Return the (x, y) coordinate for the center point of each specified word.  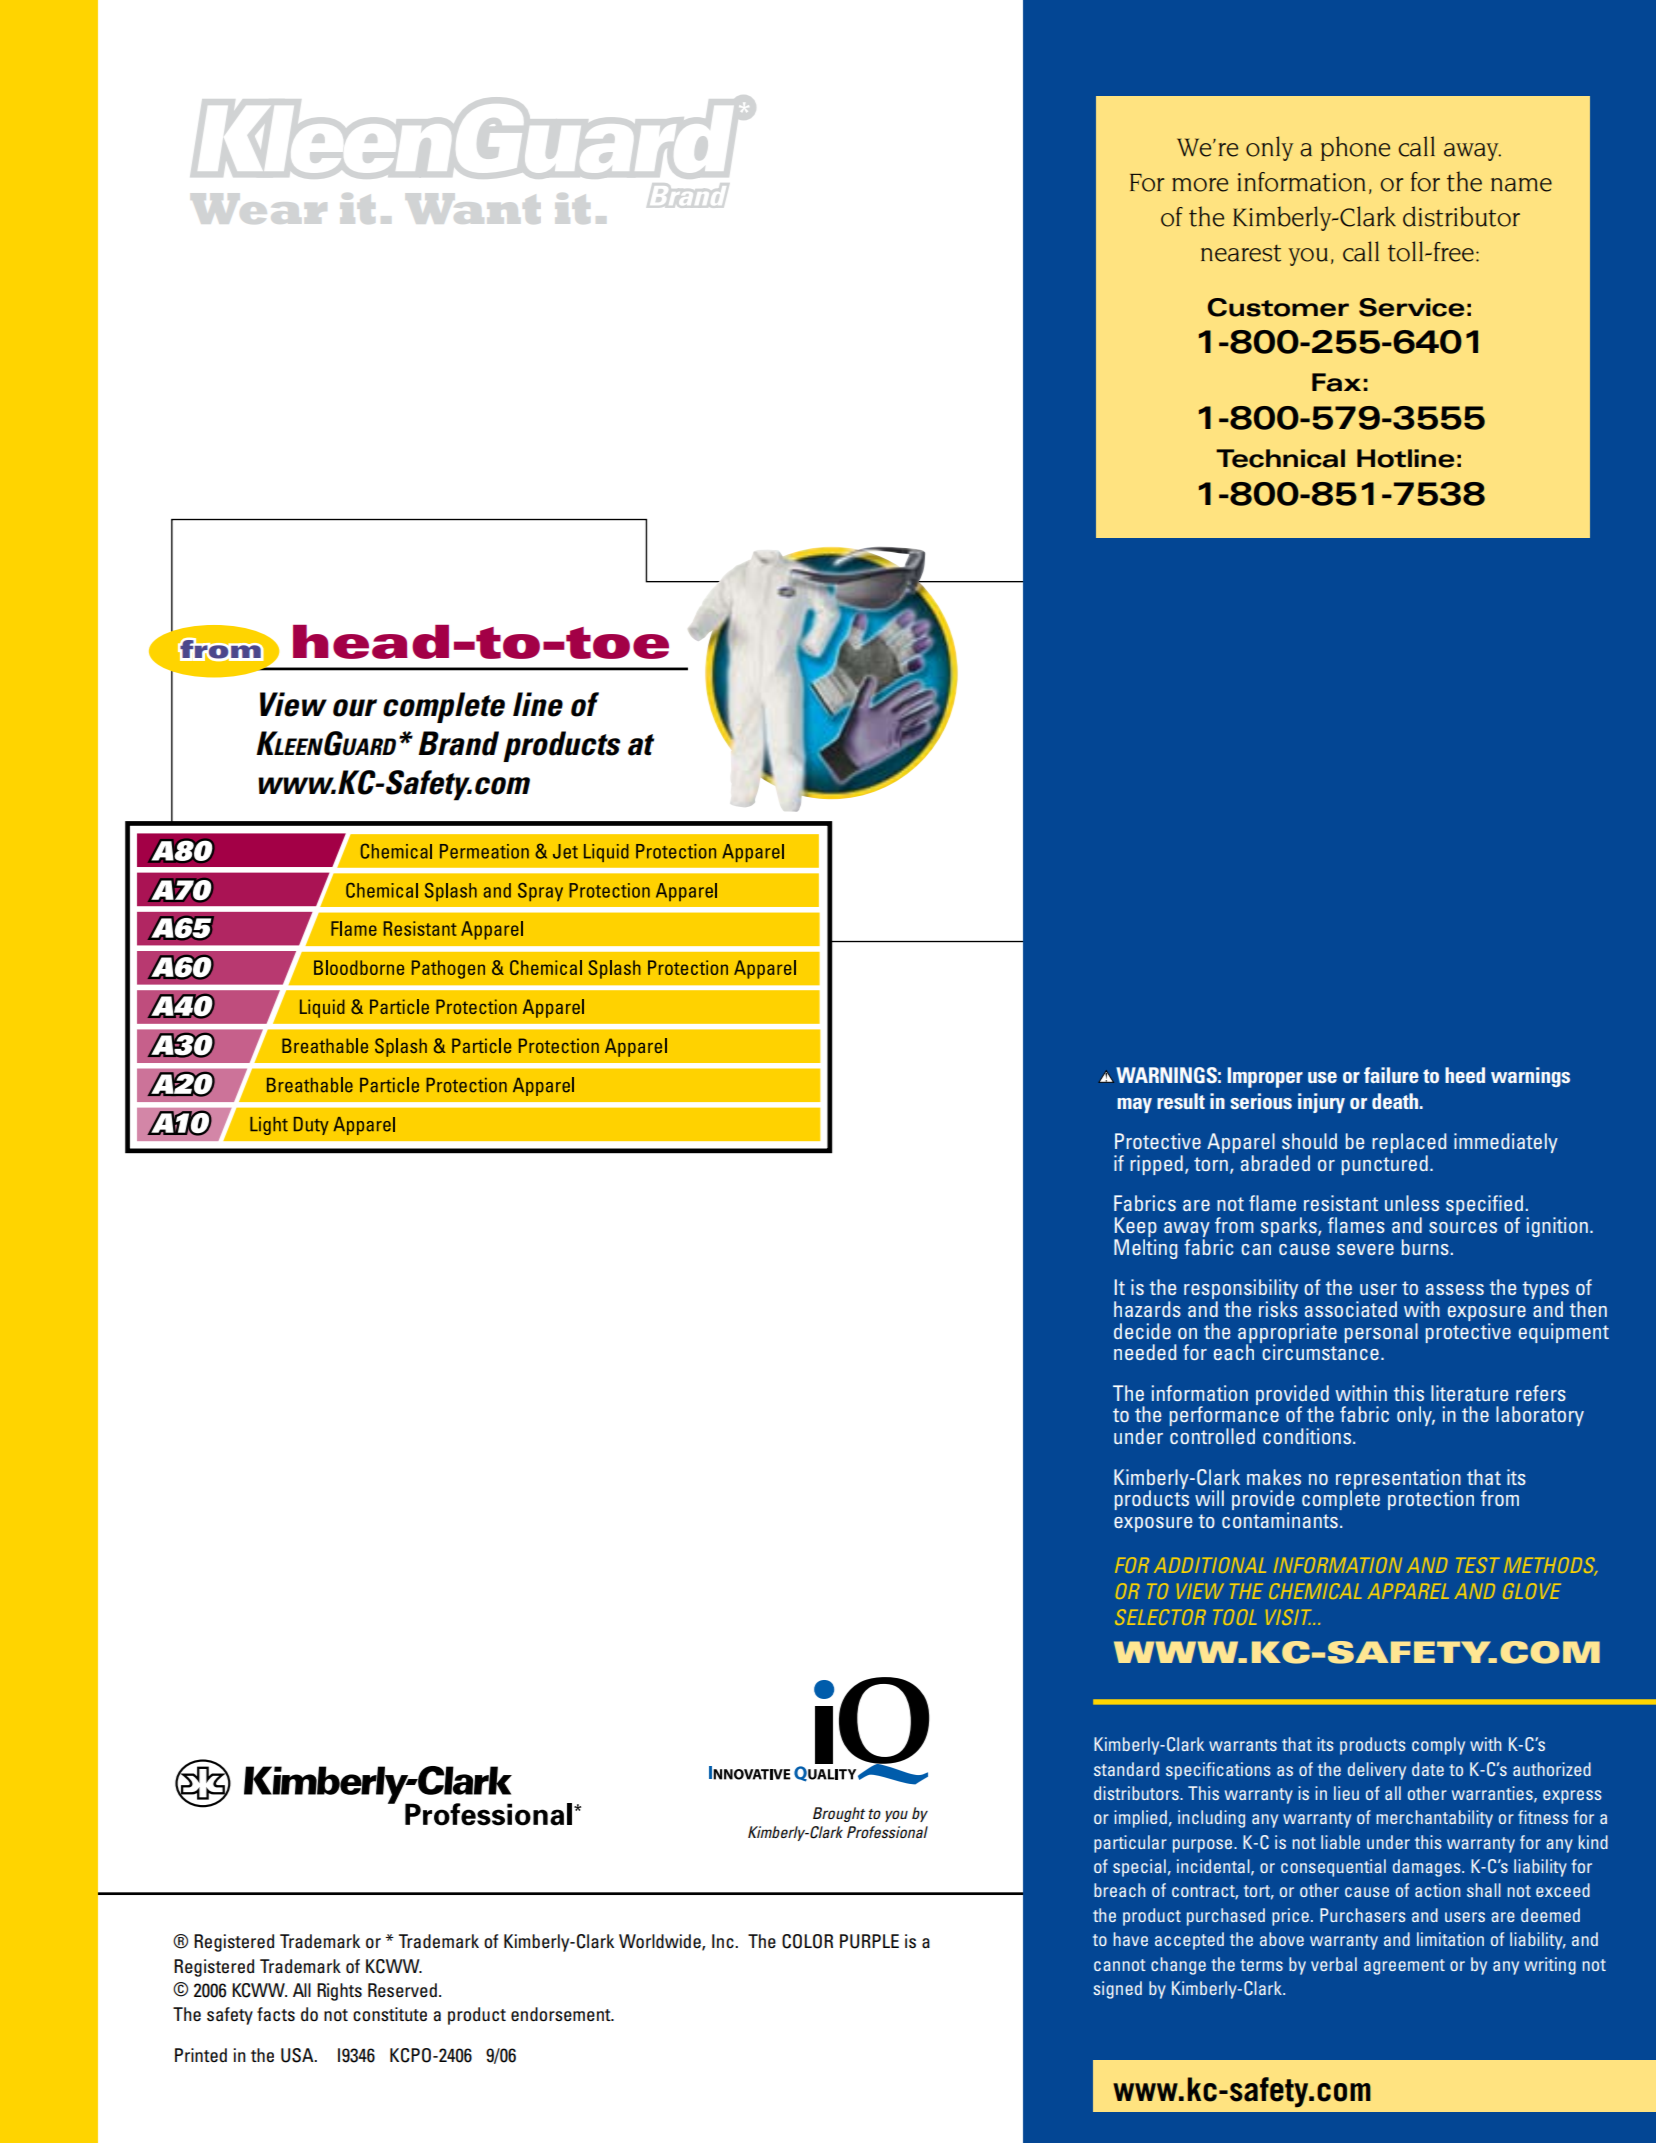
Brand (458, 743)
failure (1391, 1075)
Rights (339, 1992)
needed (1145, 1352)
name (1521, 185)
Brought (839, 1814)
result (1181, 1101)
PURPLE (869, 1941)
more (1200, 185)
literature (1470, 1393)
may (1134, 1105)
